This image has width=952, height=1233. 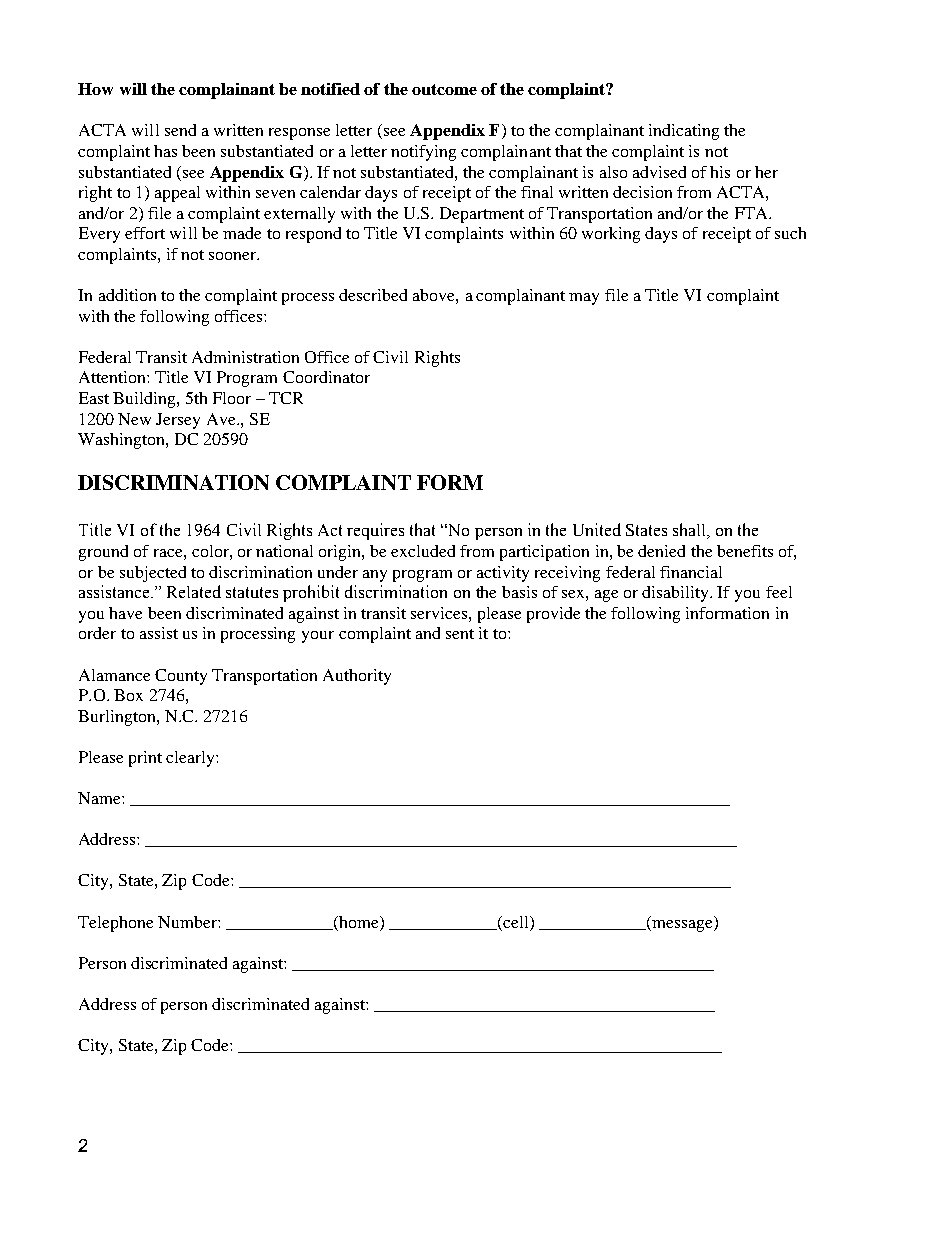 What do you see at coordinates (326, 377) in the image?
I see `Coordinator` at bounding box center [326, 377].
